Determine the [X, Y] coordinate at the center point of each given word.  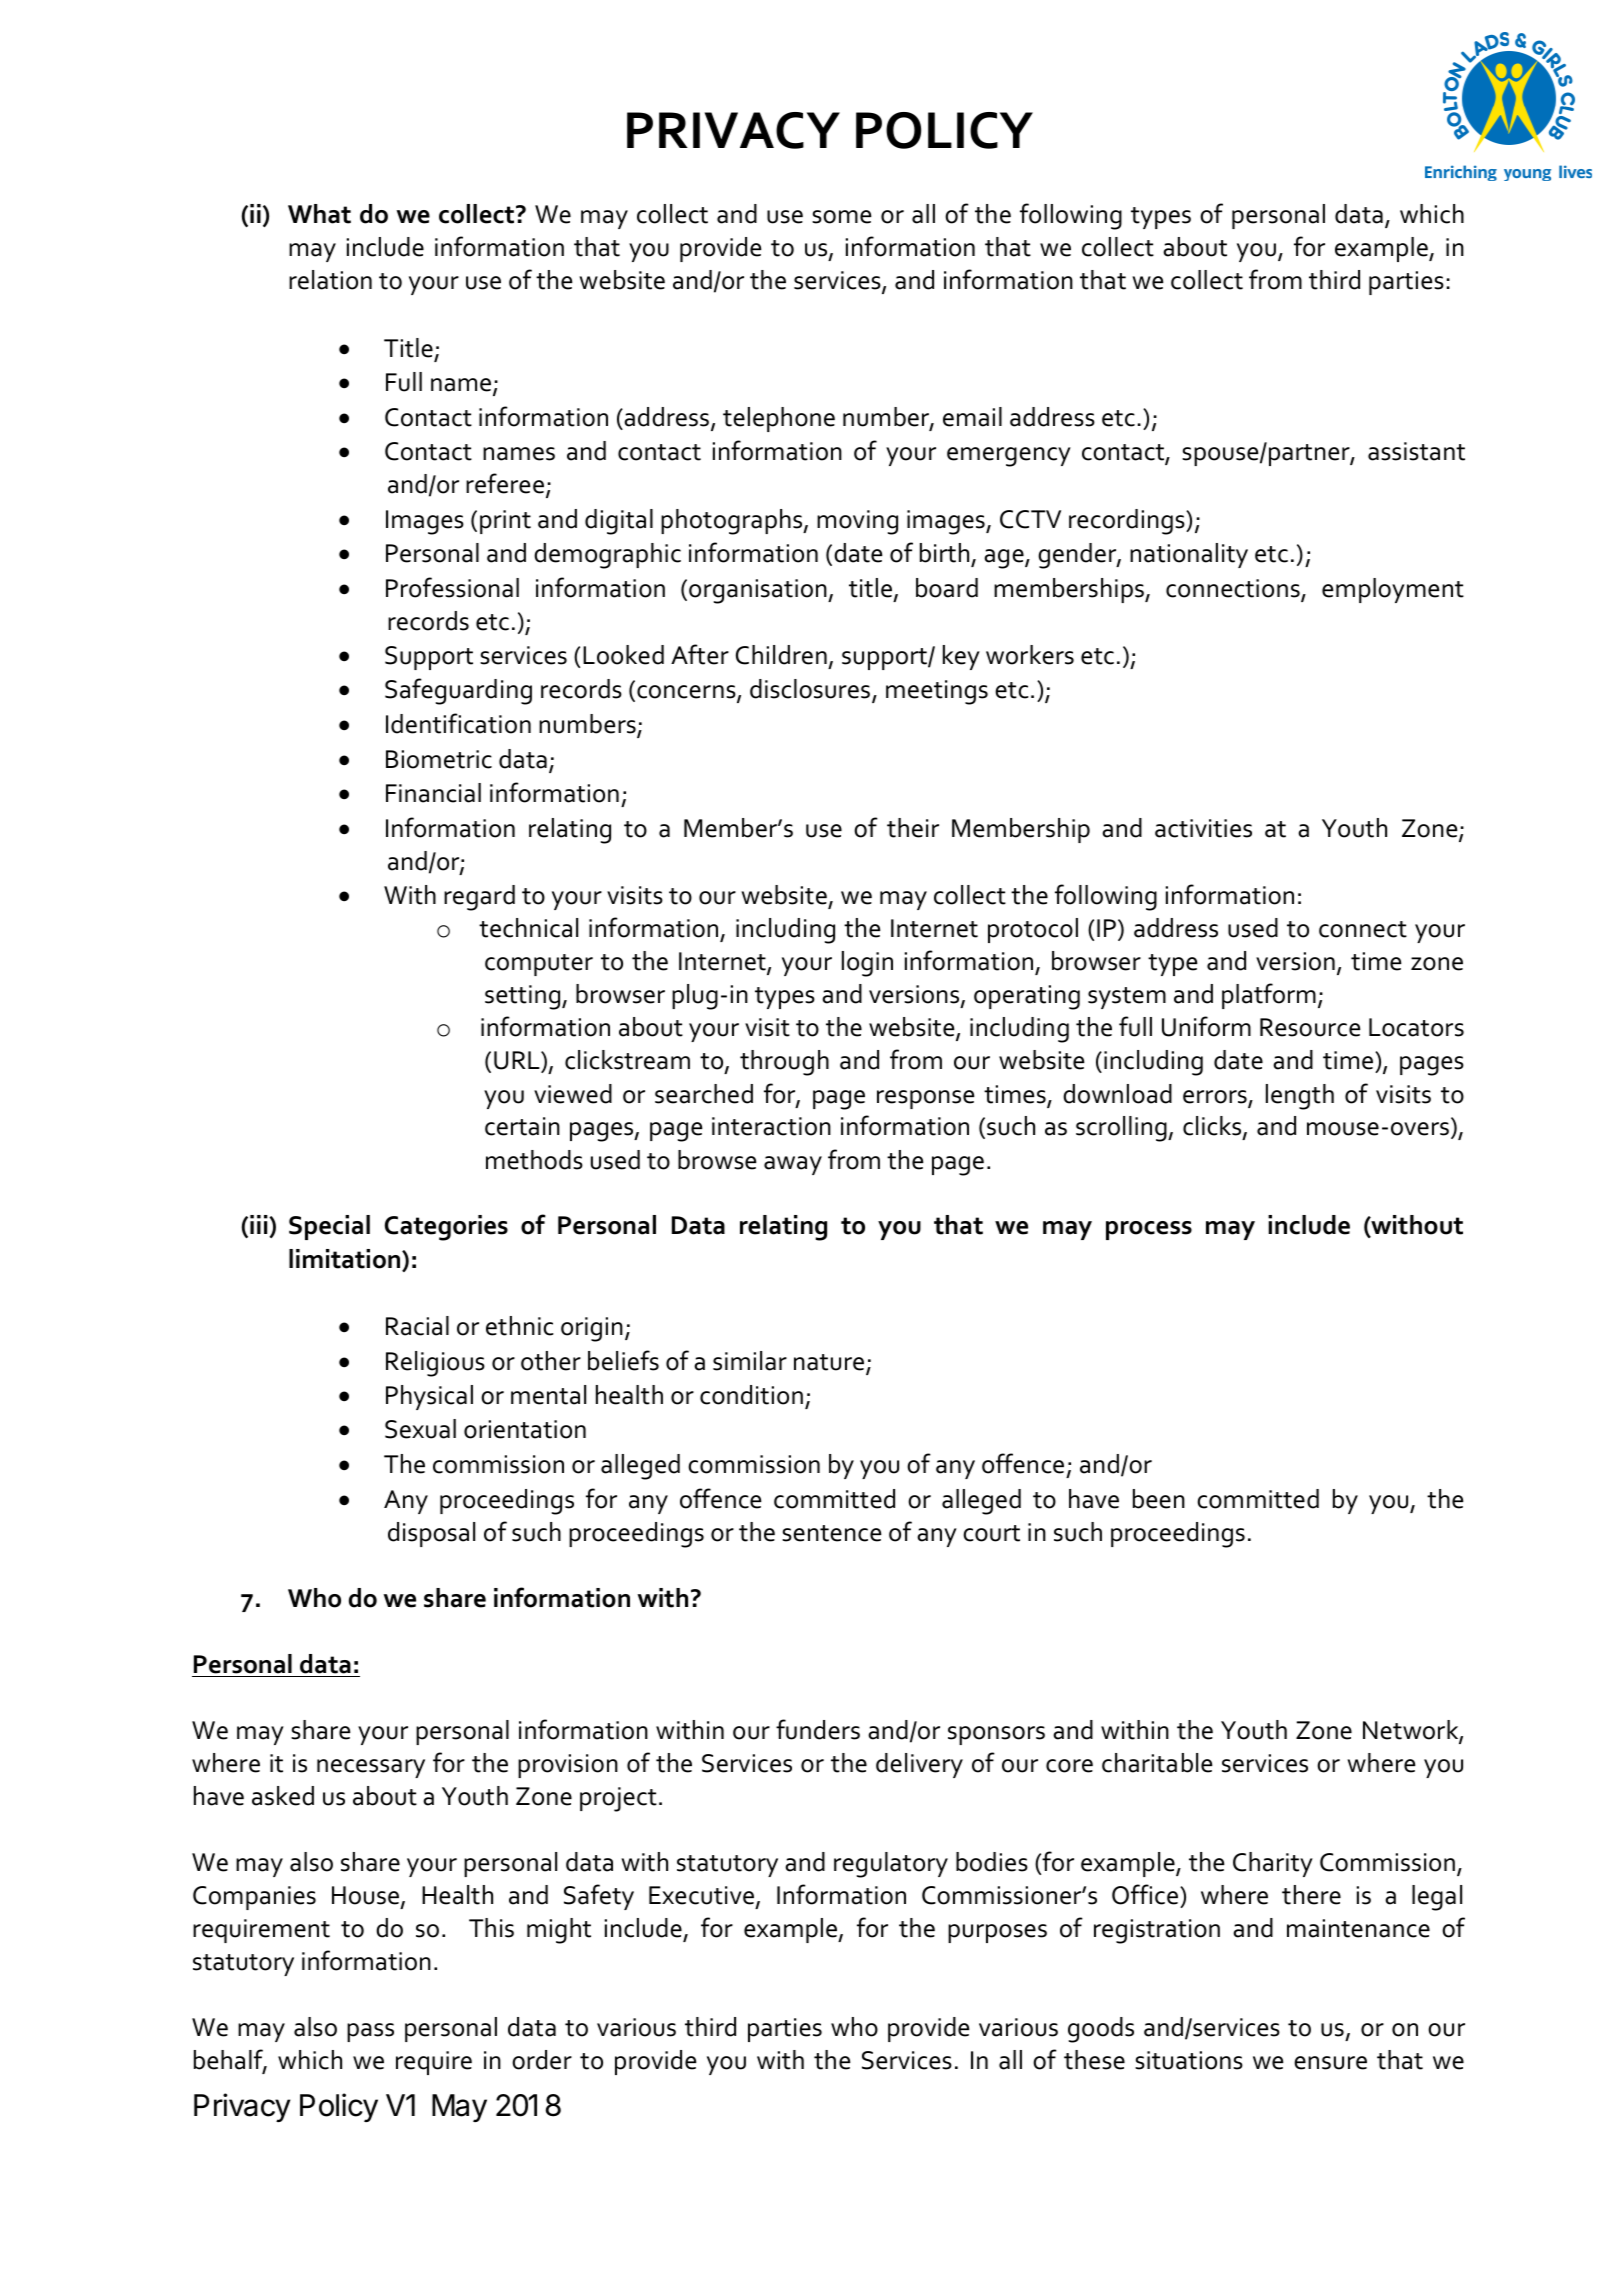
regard [479, 898]
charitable [1157, 1763]
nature [830, 1363]
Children [781, 655]
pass [370, 2032]
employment [1393, 590]
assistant [1416, 451]
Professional [452, 587]
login [867, 964]
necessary [371, 1768]
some [842, 217]
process [1149, 1230]
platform [1269, 996]
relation [330, 280]
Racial [417, 1326]
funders [818, 1729]
